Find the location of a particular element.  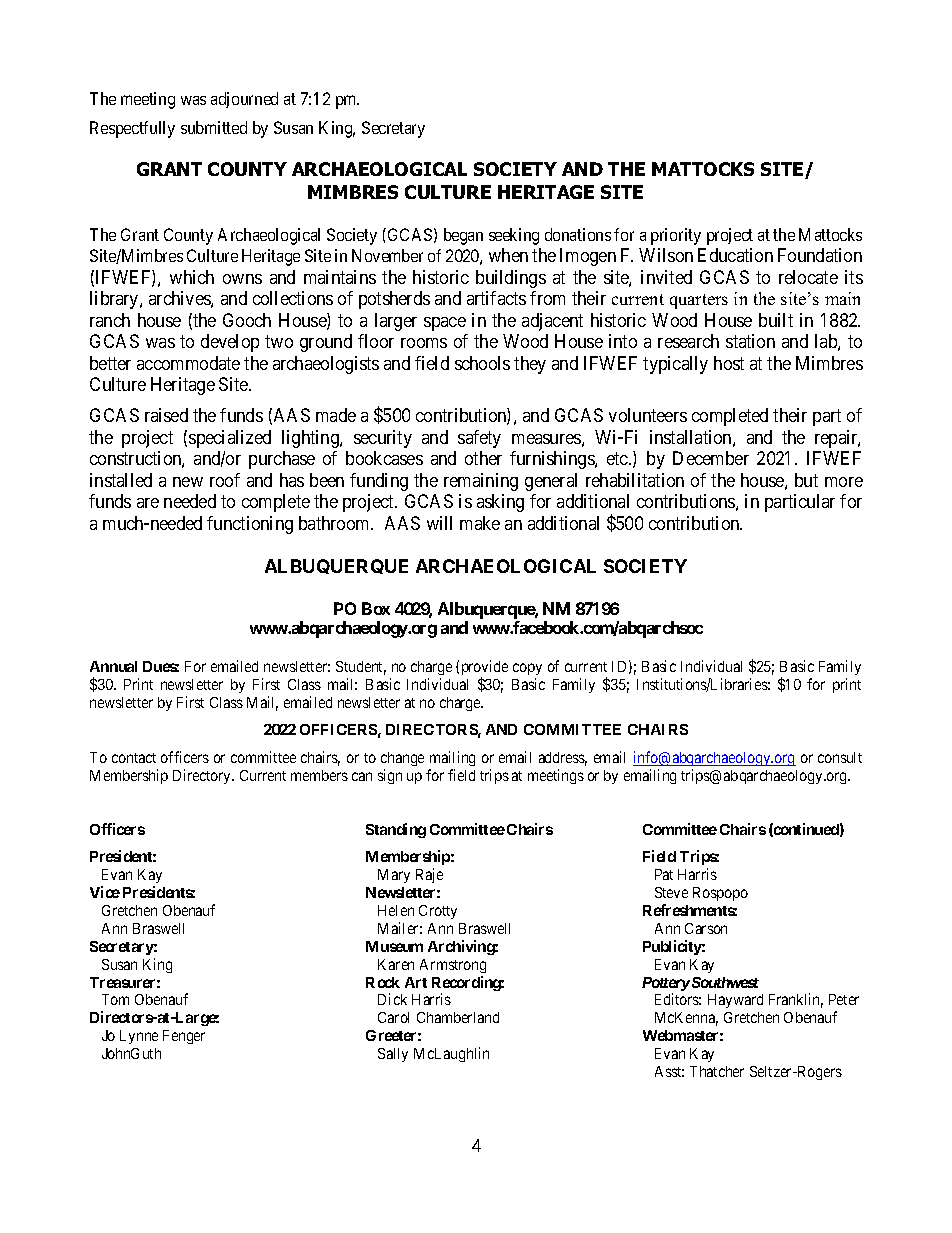

Box is located at coordinates (376, 608).
